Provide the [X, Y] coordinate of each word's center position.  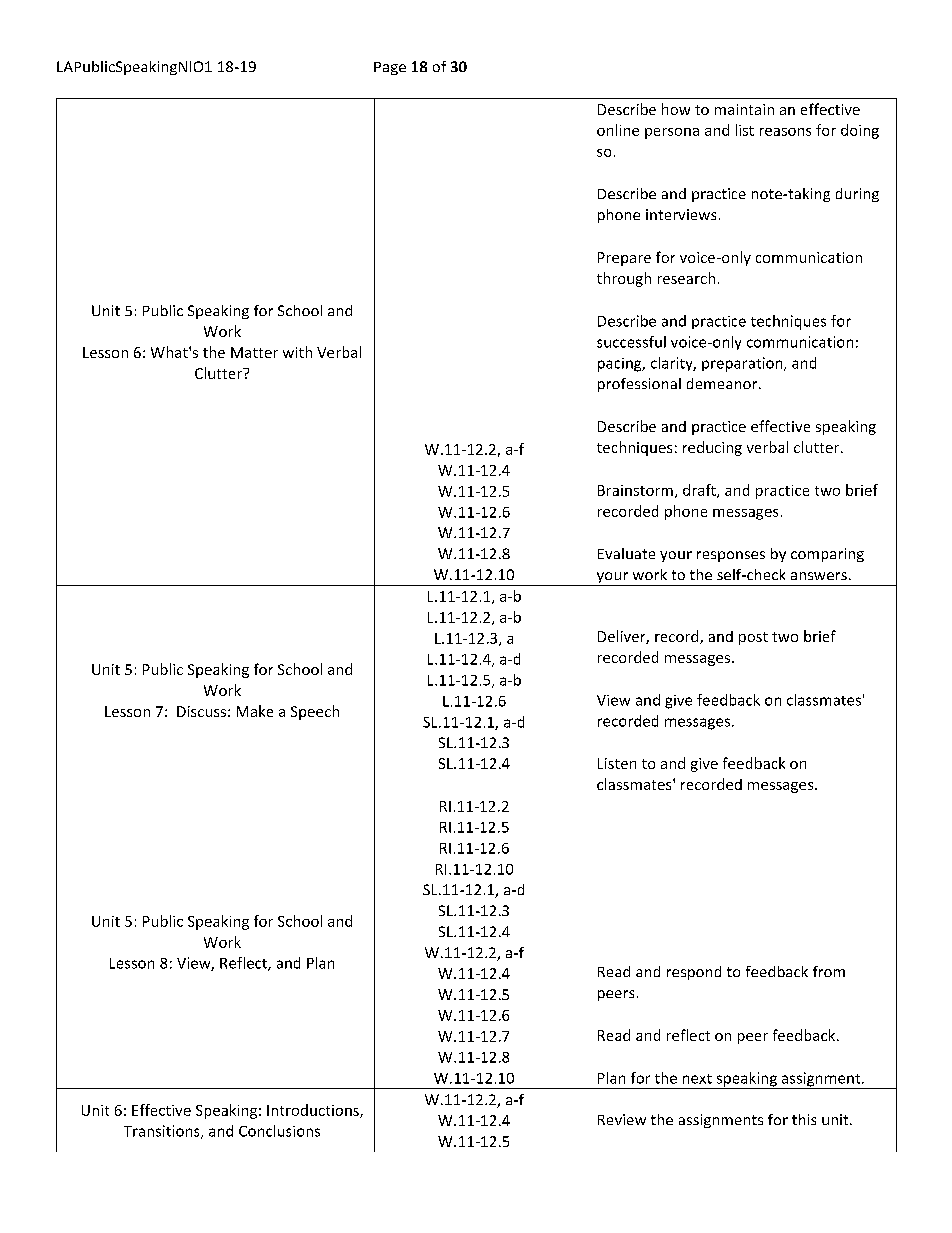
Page [390, 68]
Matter [254, 352]
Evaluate [626, 553]
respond [694, 973]
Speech [315, 712]
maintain [744, 109]
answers [819, 576]
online [618, 130]
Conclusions [279, 1131]
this [804, 1119]
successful [631, 342]
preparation [743, 364]
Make [255, 711]
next [697, 1079]
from [829, 971]
